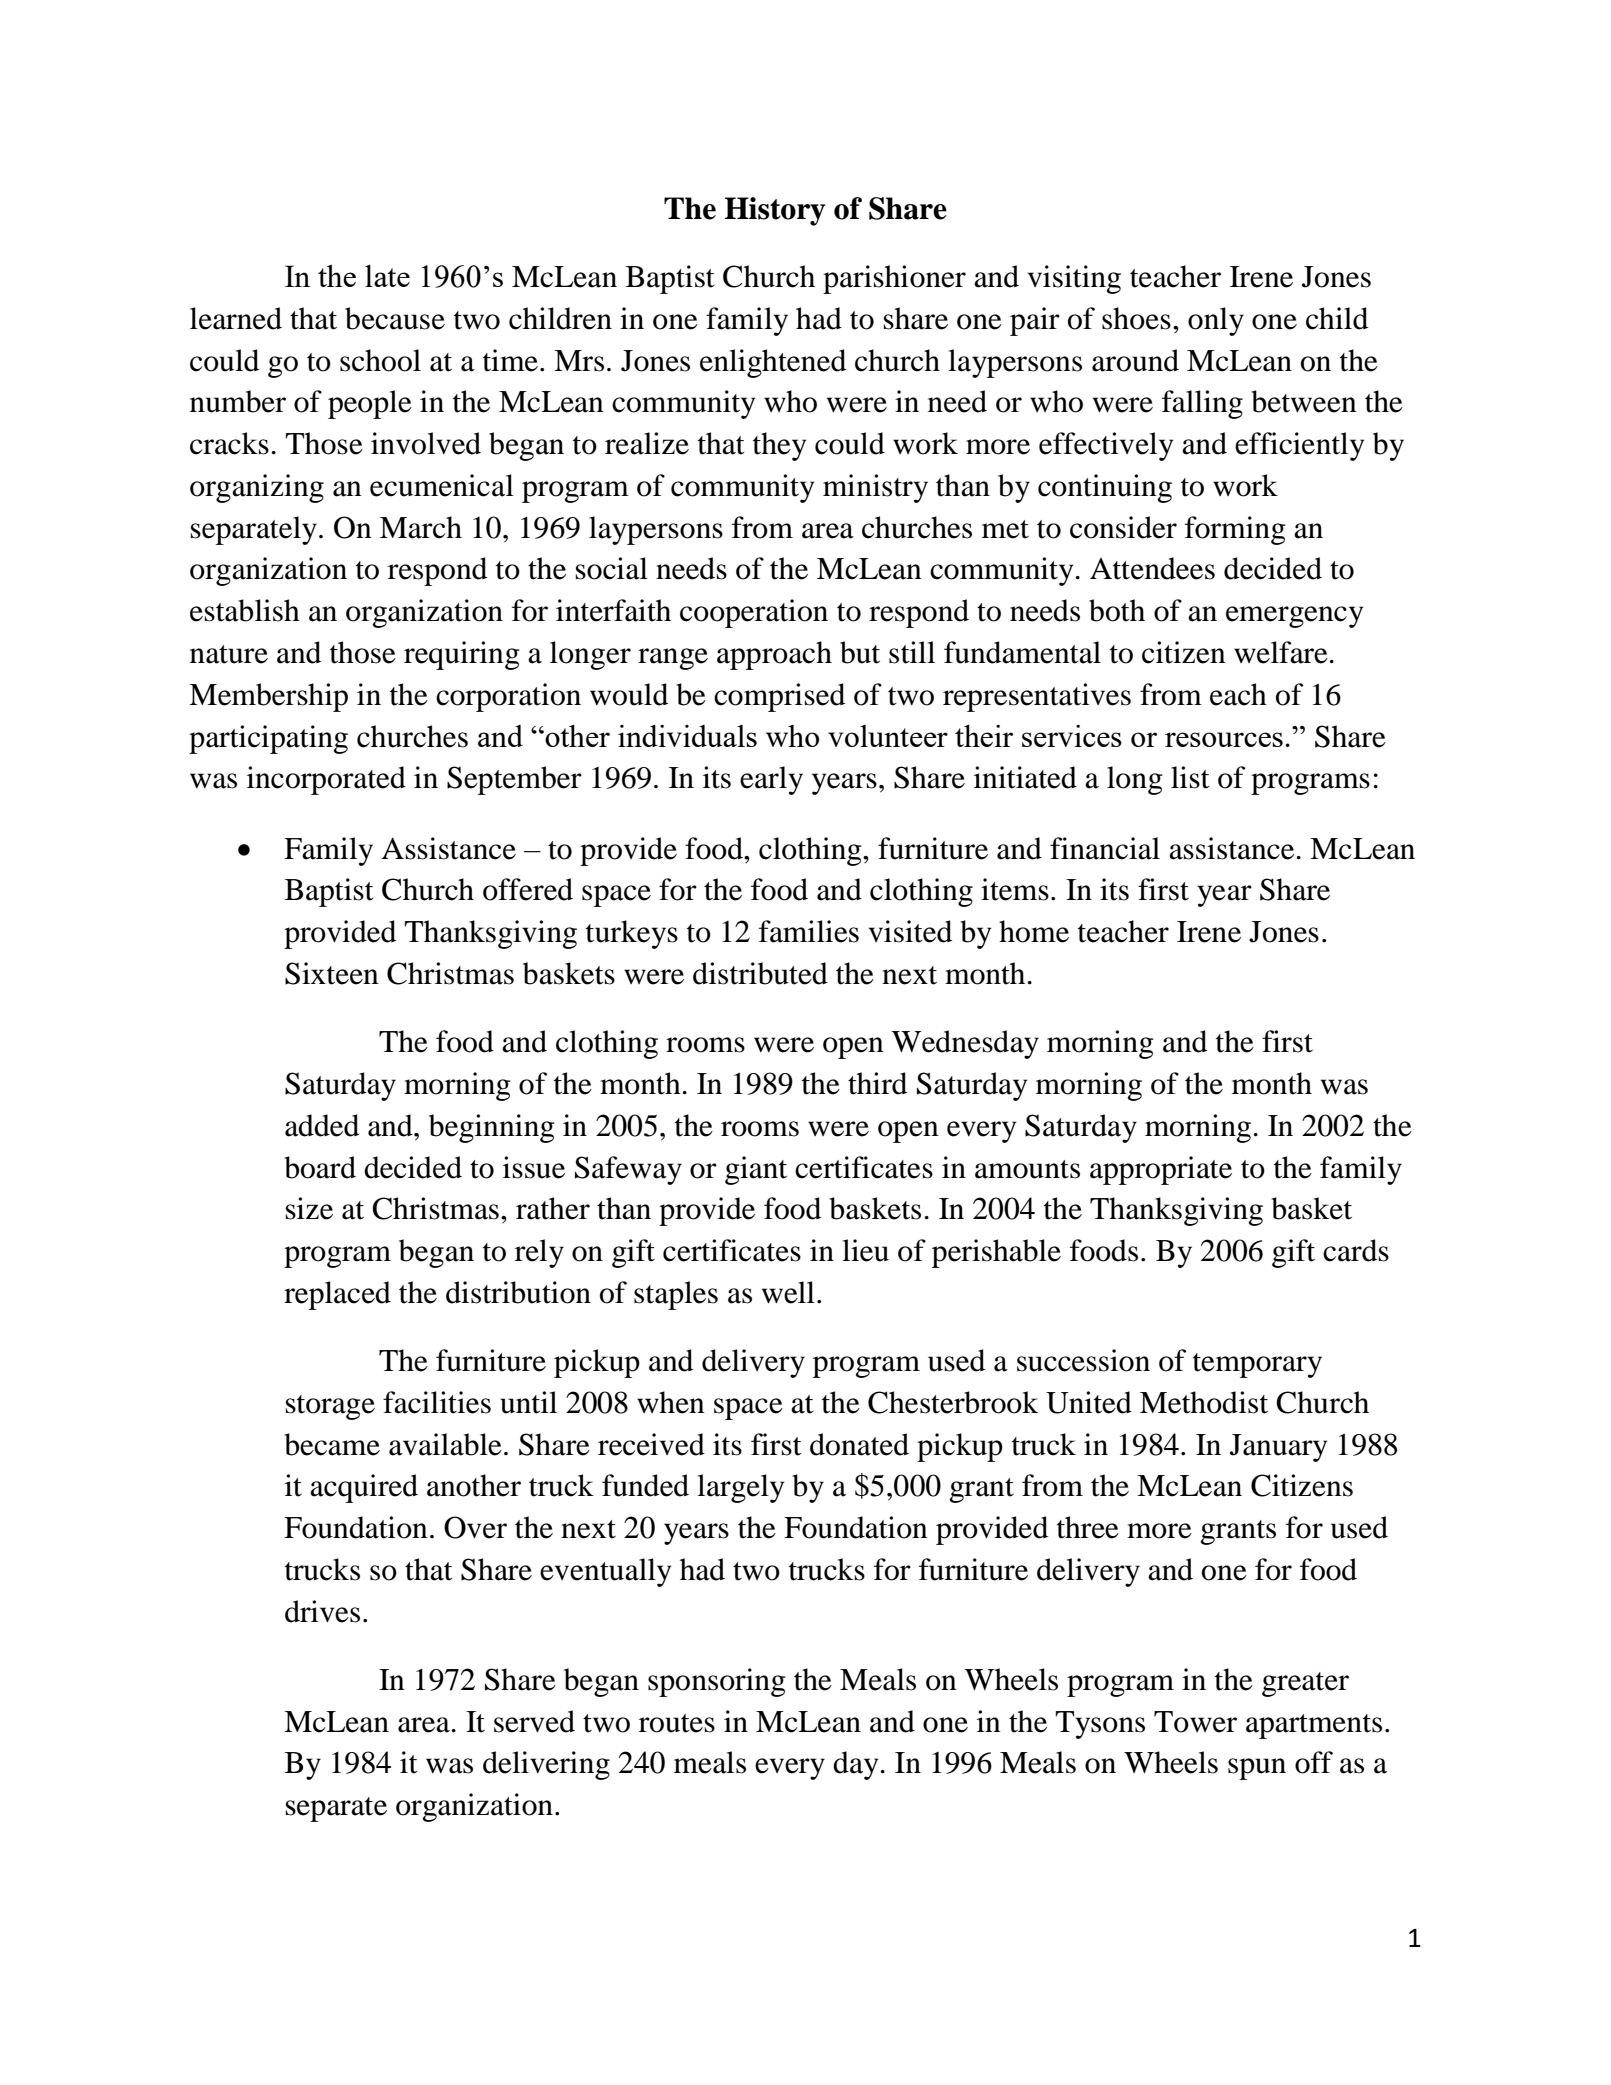 The image size is (1611, 2085). I want to click on History, so click(775, 211).
